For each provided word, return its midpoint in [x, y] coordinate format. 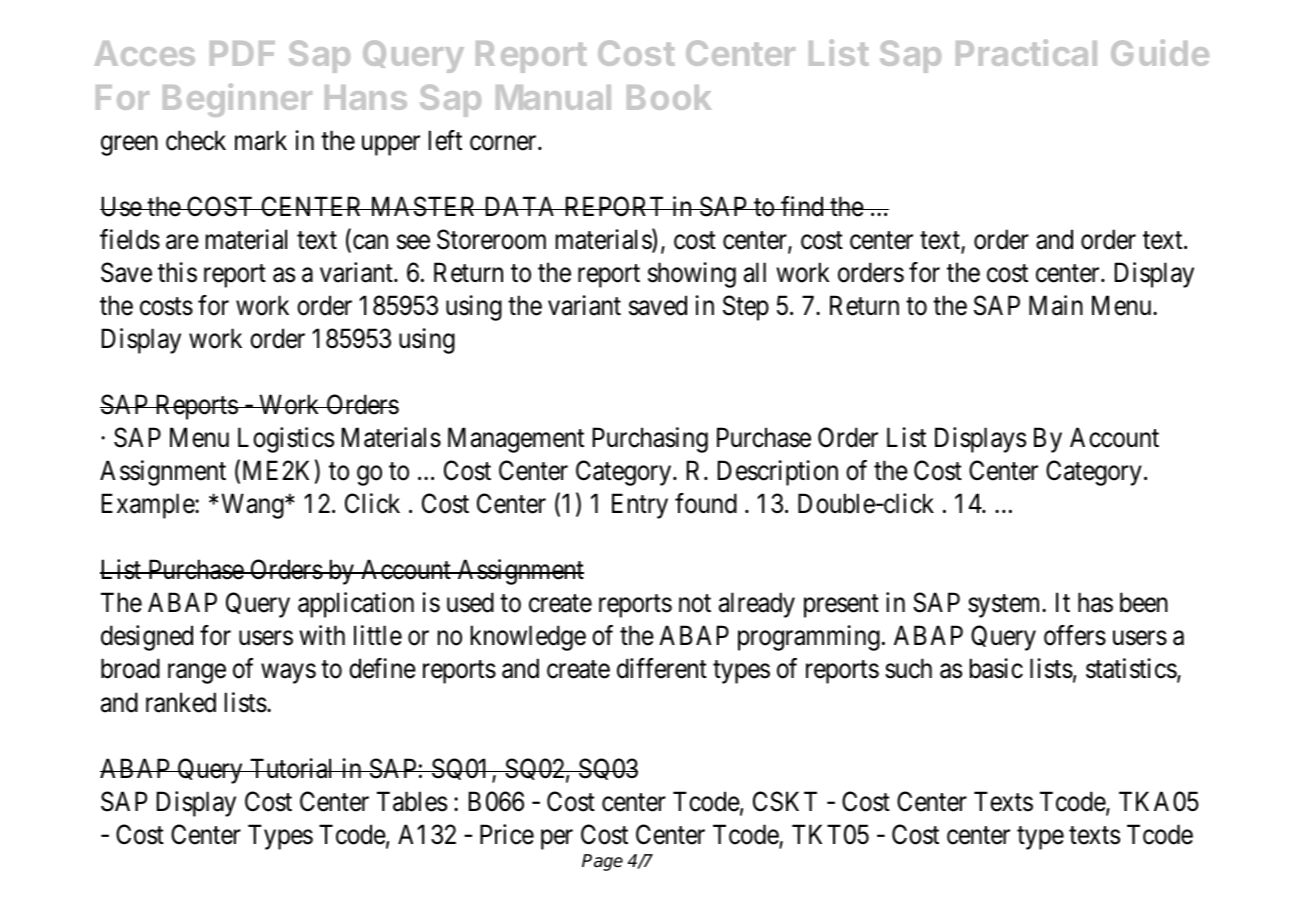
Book [669, 97]
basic [996, 668]
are [182, 242]
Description [778, 473]
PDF [242, 53]
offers [1075, 635]
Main [1056, 305]
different [662, 668]
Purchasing [650, 440]
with [322, 635]
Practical [1026, 52]
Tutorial [292, 768]
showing [692, 275]
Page [602, 862]
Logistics [286, 440]
